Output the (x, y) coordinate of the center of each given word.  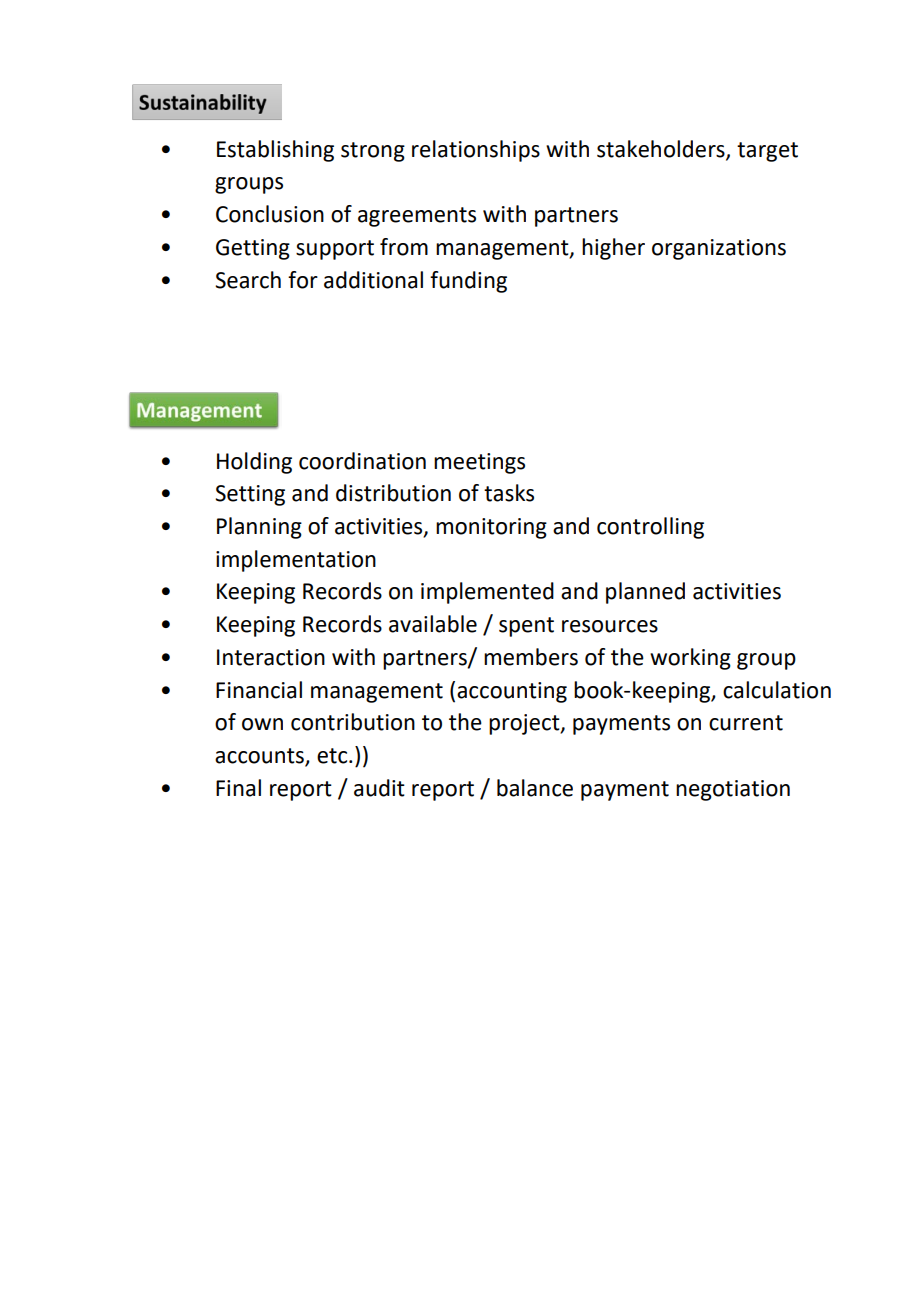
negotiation (733, 790)
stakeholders (662, 149)
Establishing (275, 151)
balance (535, 788)
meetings (479, 463)
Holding (254, 463)
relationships (476, 151)
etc (333, 756)
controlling (650, 528)
